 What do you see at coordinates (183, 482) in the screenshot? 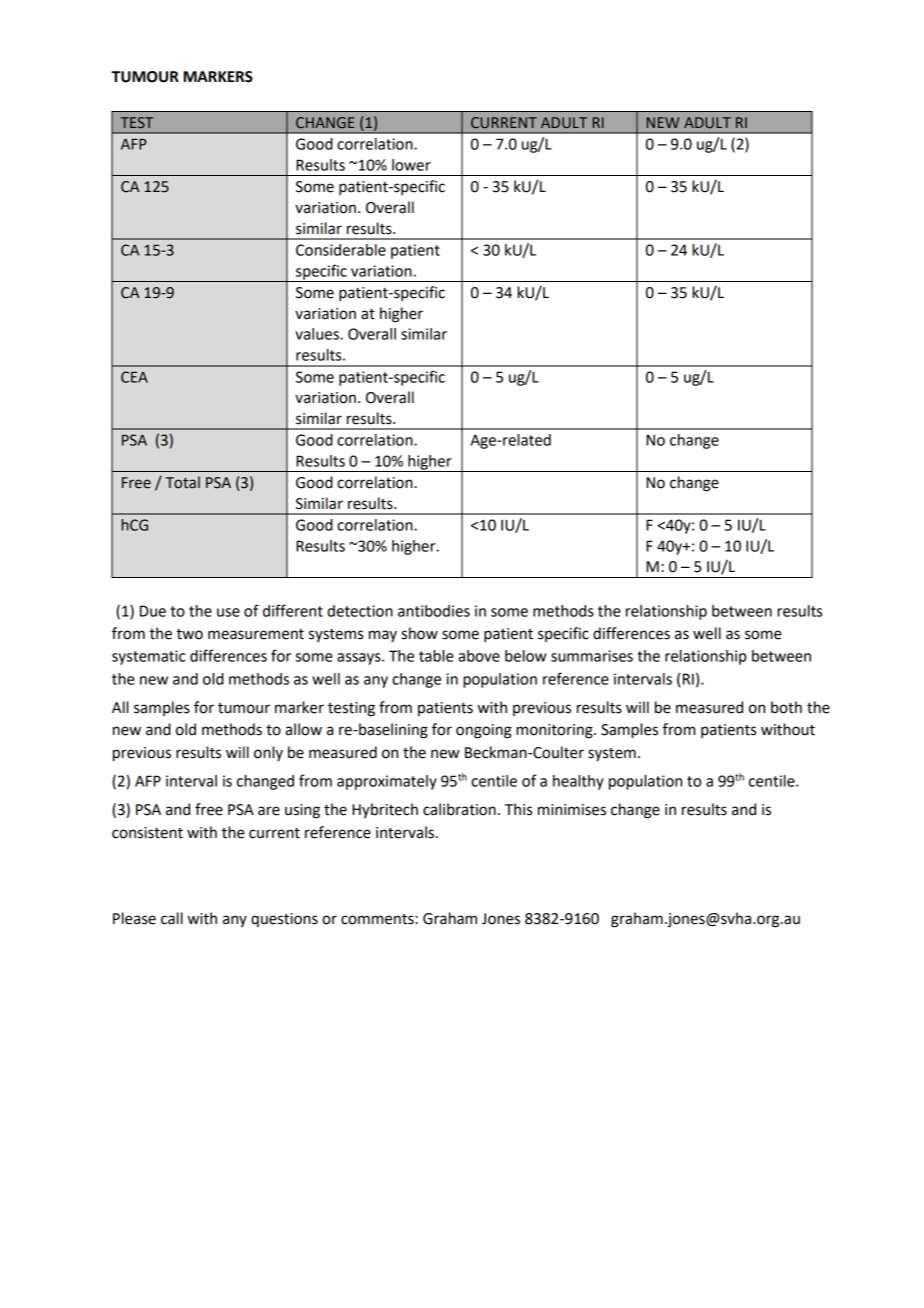
I see `Total` at bounding box center [183, 482].
